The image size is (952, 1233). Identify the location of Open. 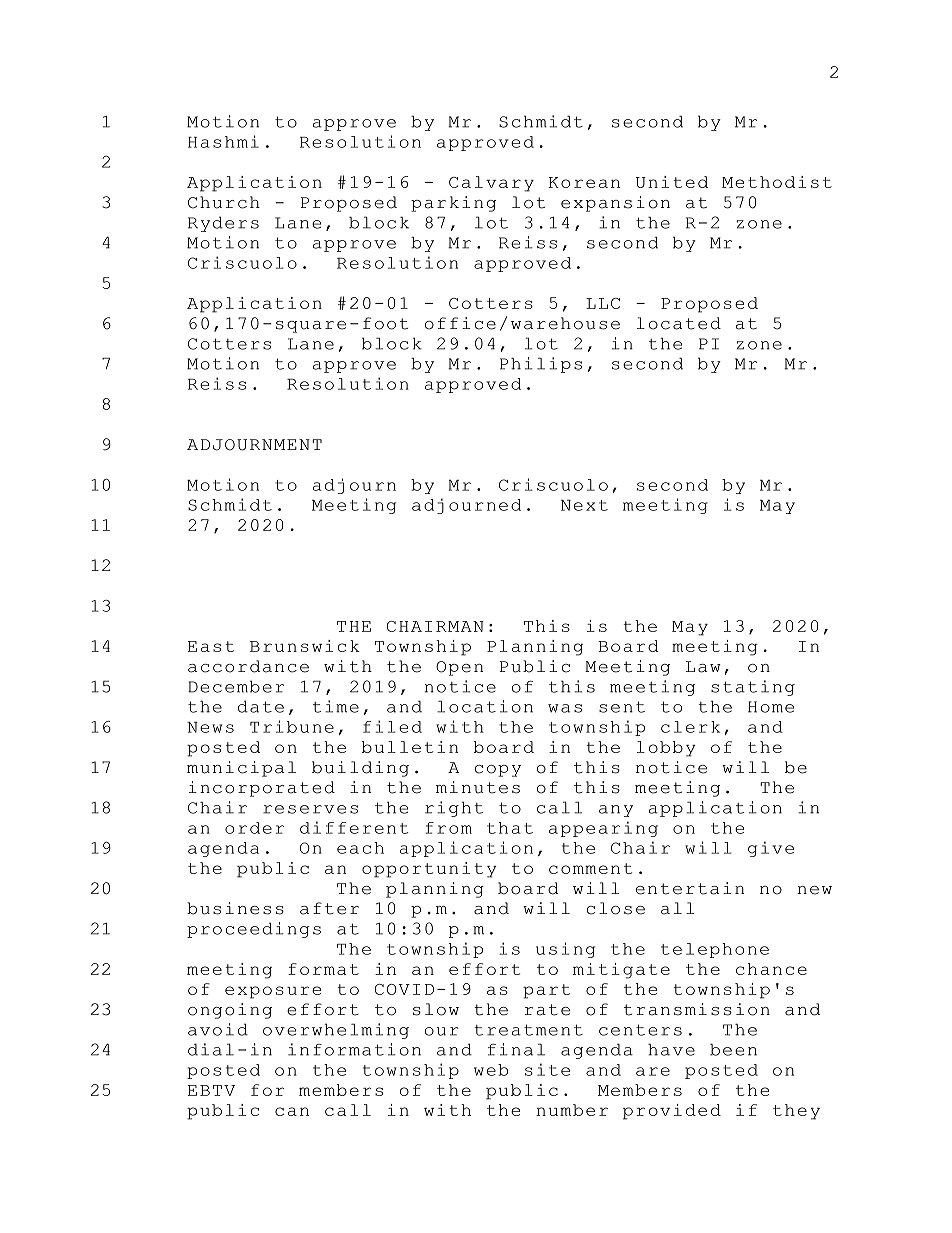
(459, 668).
